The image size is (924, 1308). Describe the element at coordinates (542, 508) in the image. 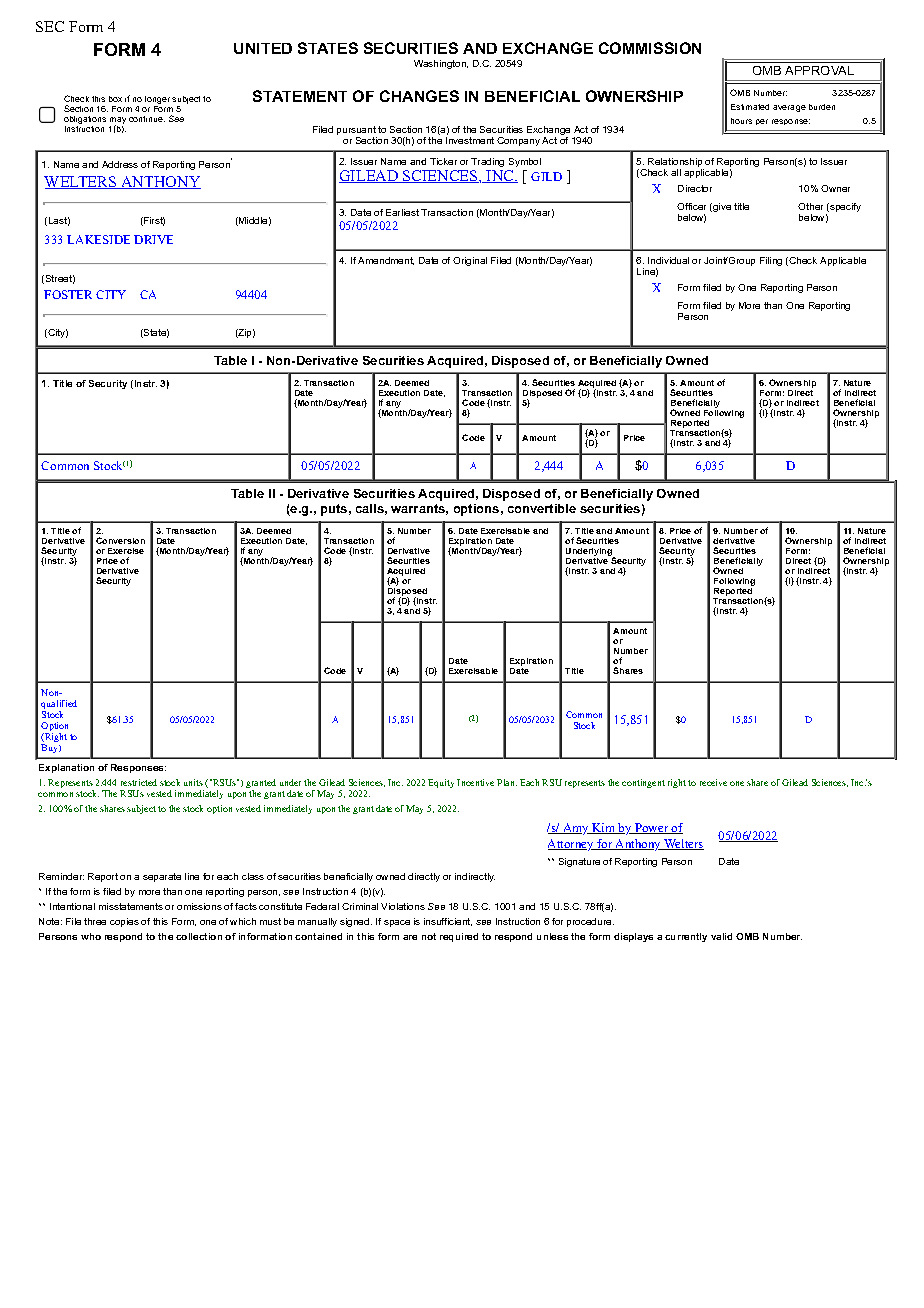

I see `convertible` at that location.
